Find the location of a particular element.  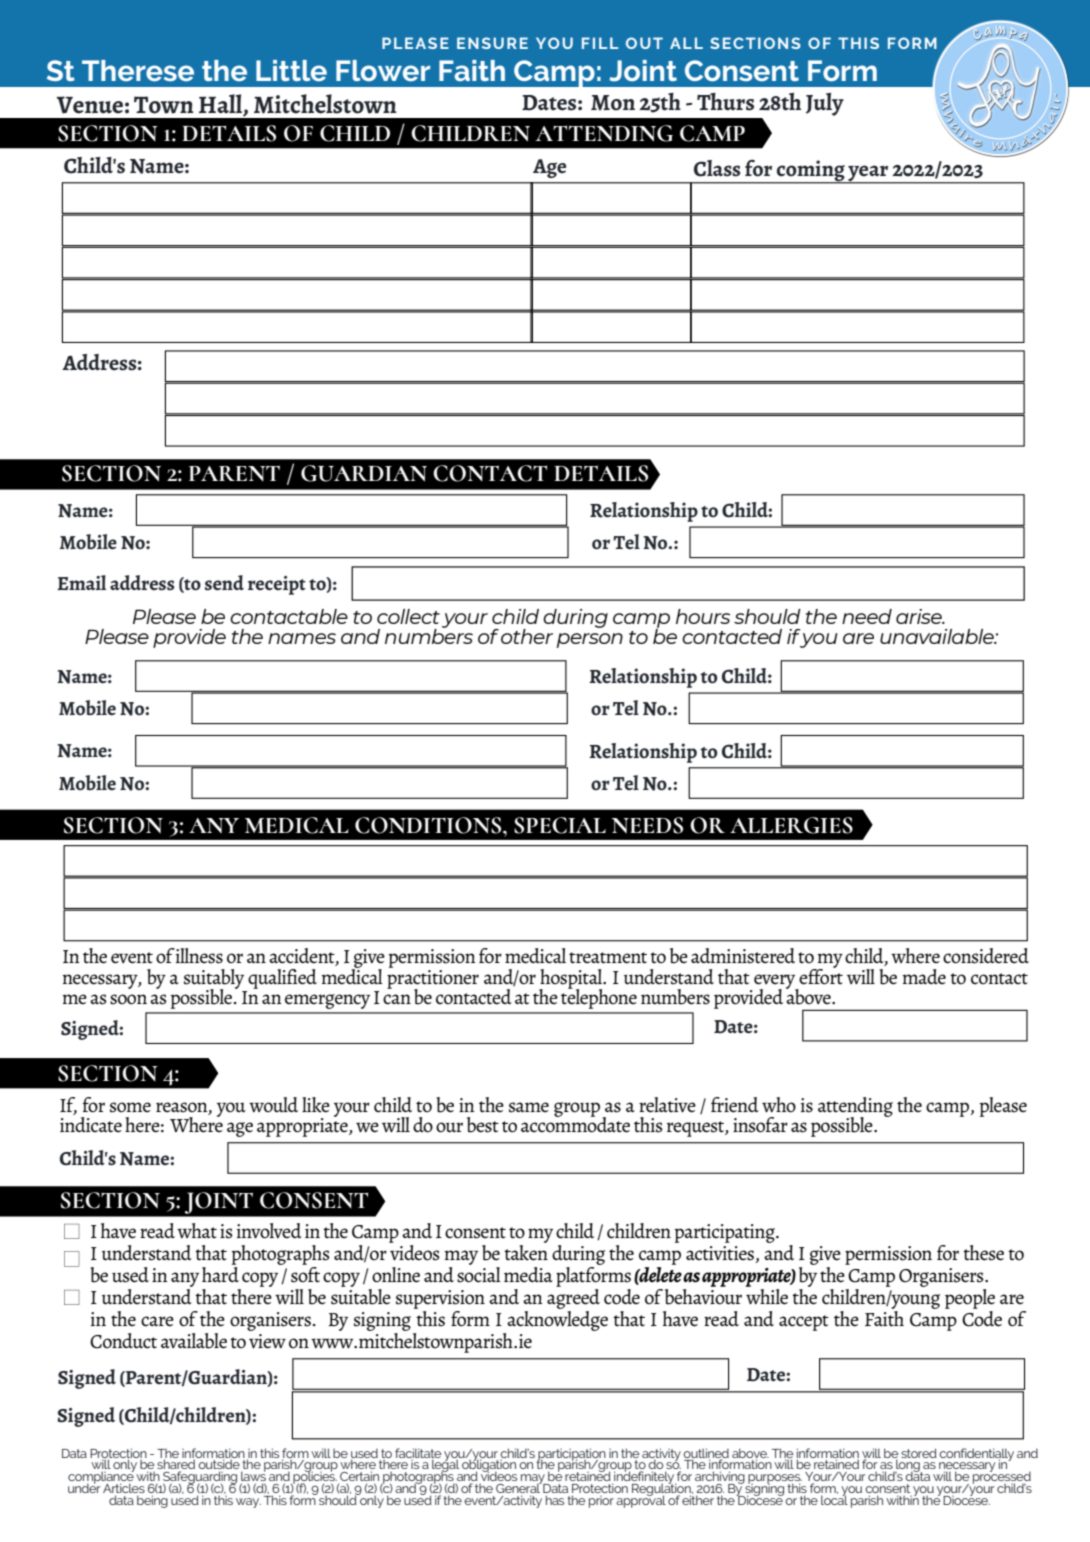

stored is located at coordinates (919, 1453).
